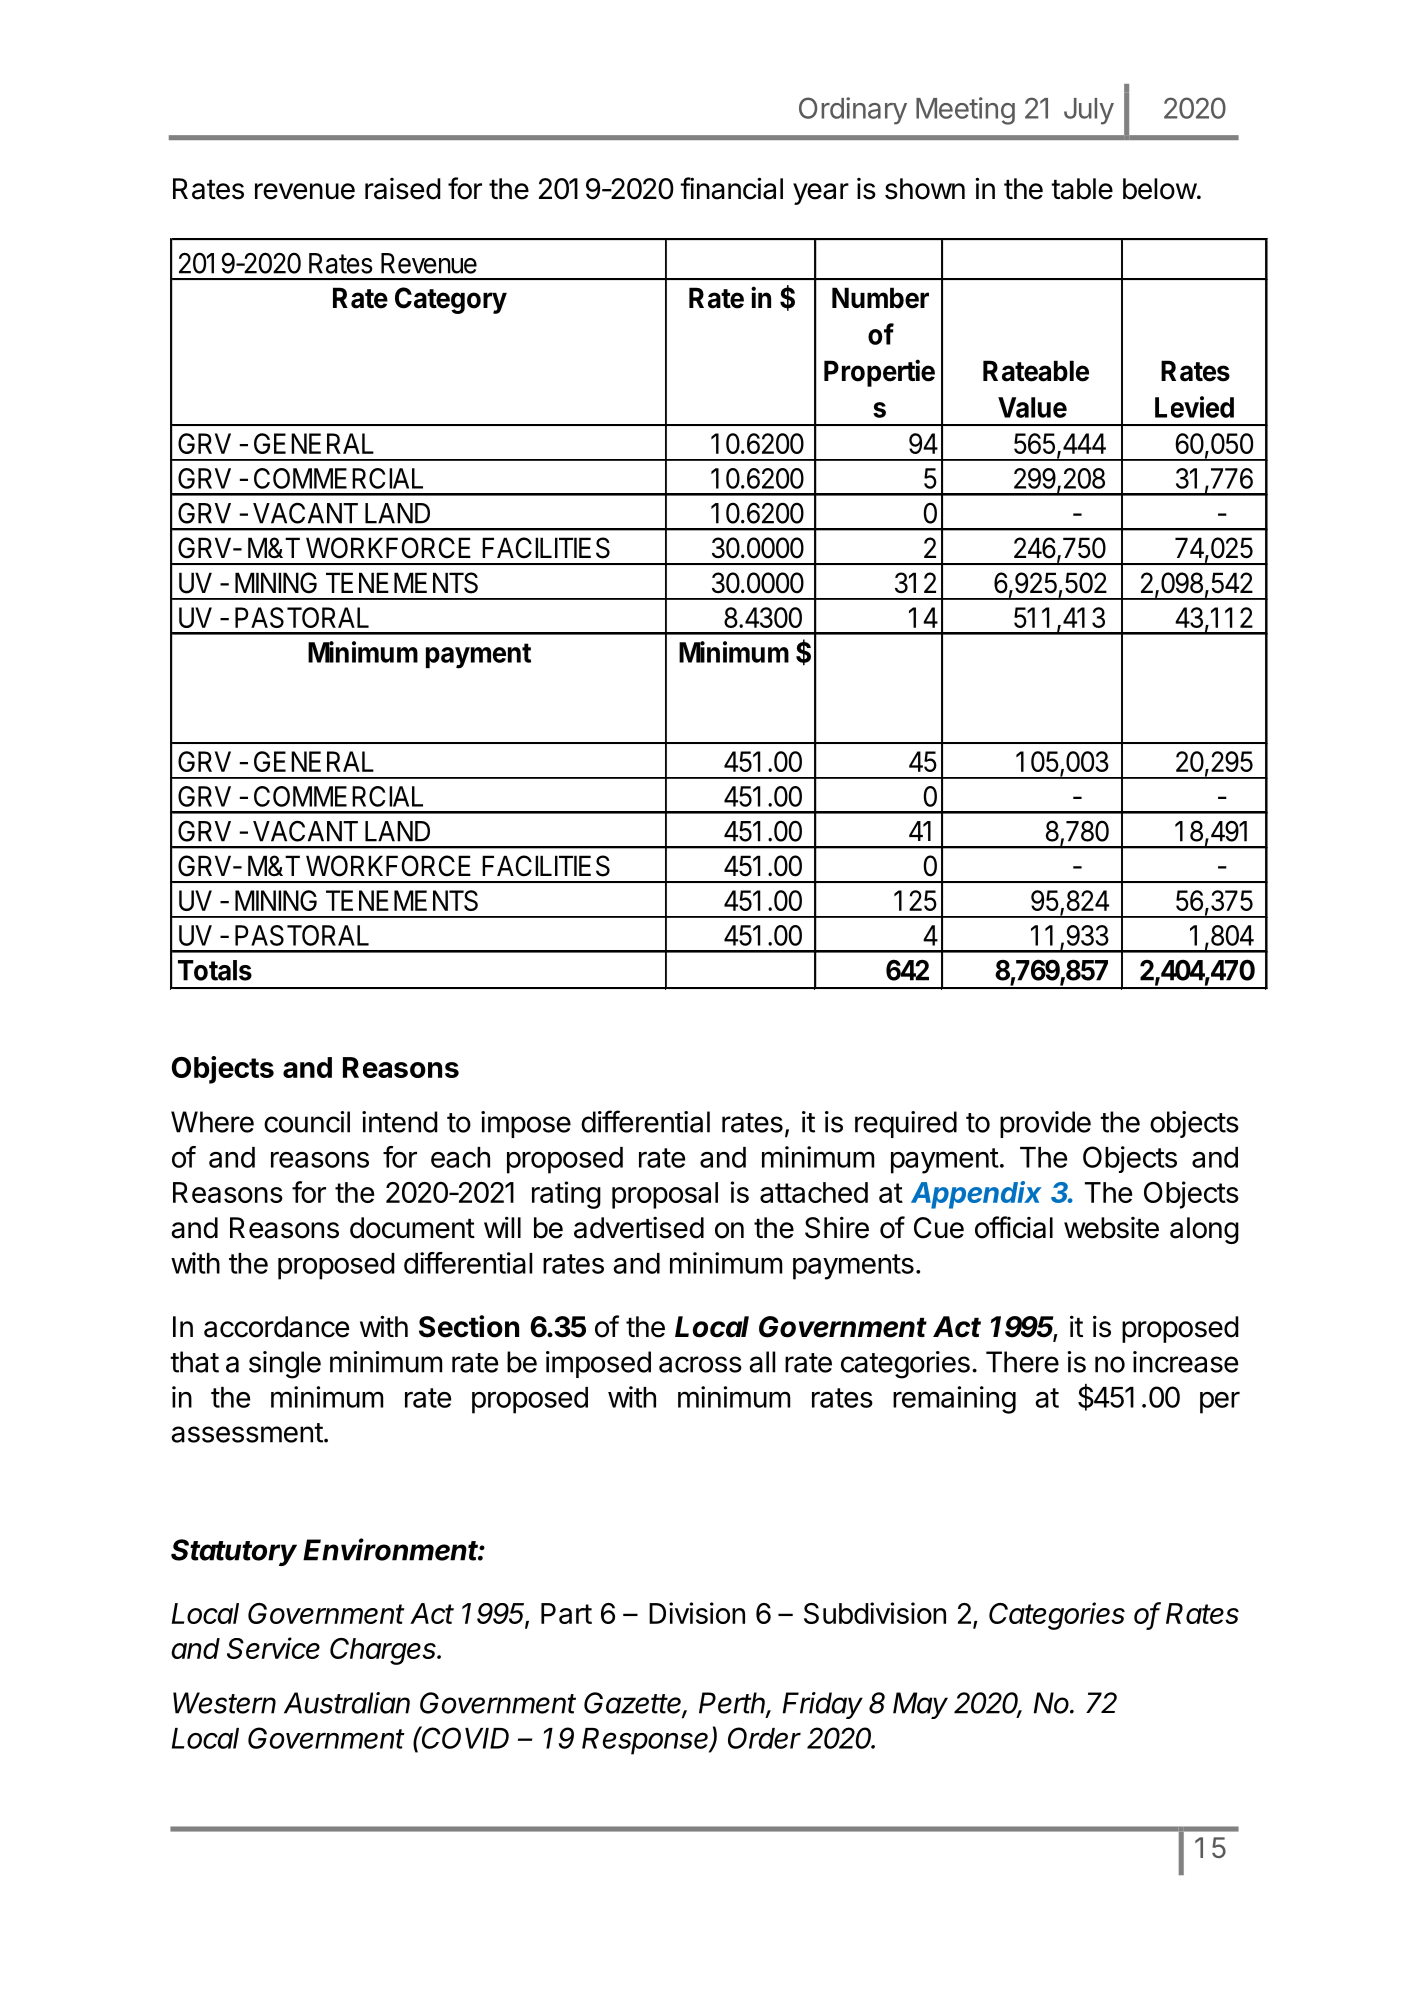 The height and width of the image is (1992, 1409). Describe the element at coordinates (1082, 189) in the image. I see `table` at that location.
